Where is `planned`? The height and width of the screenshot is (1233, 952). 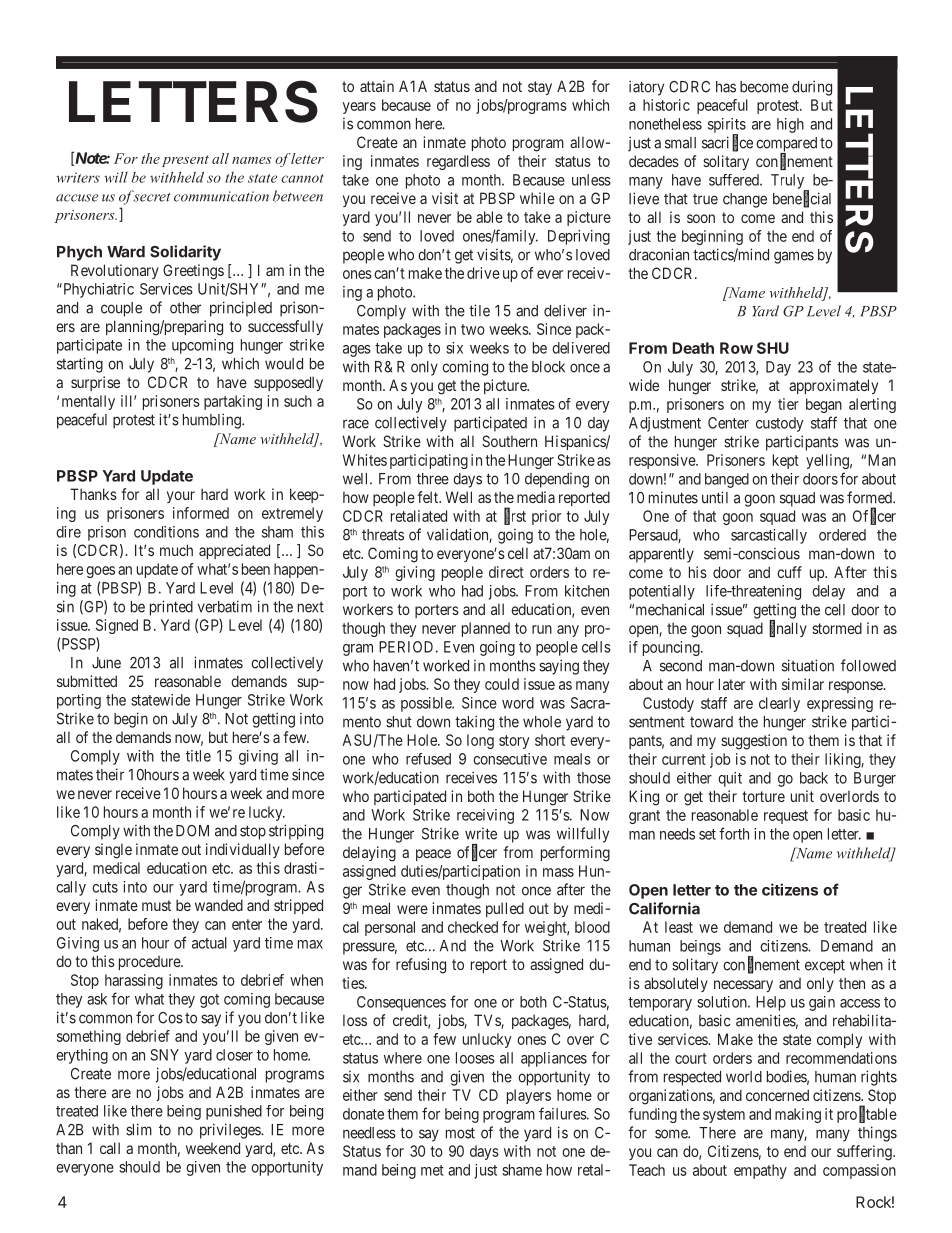
planned is located at coordinates (486, 629).
